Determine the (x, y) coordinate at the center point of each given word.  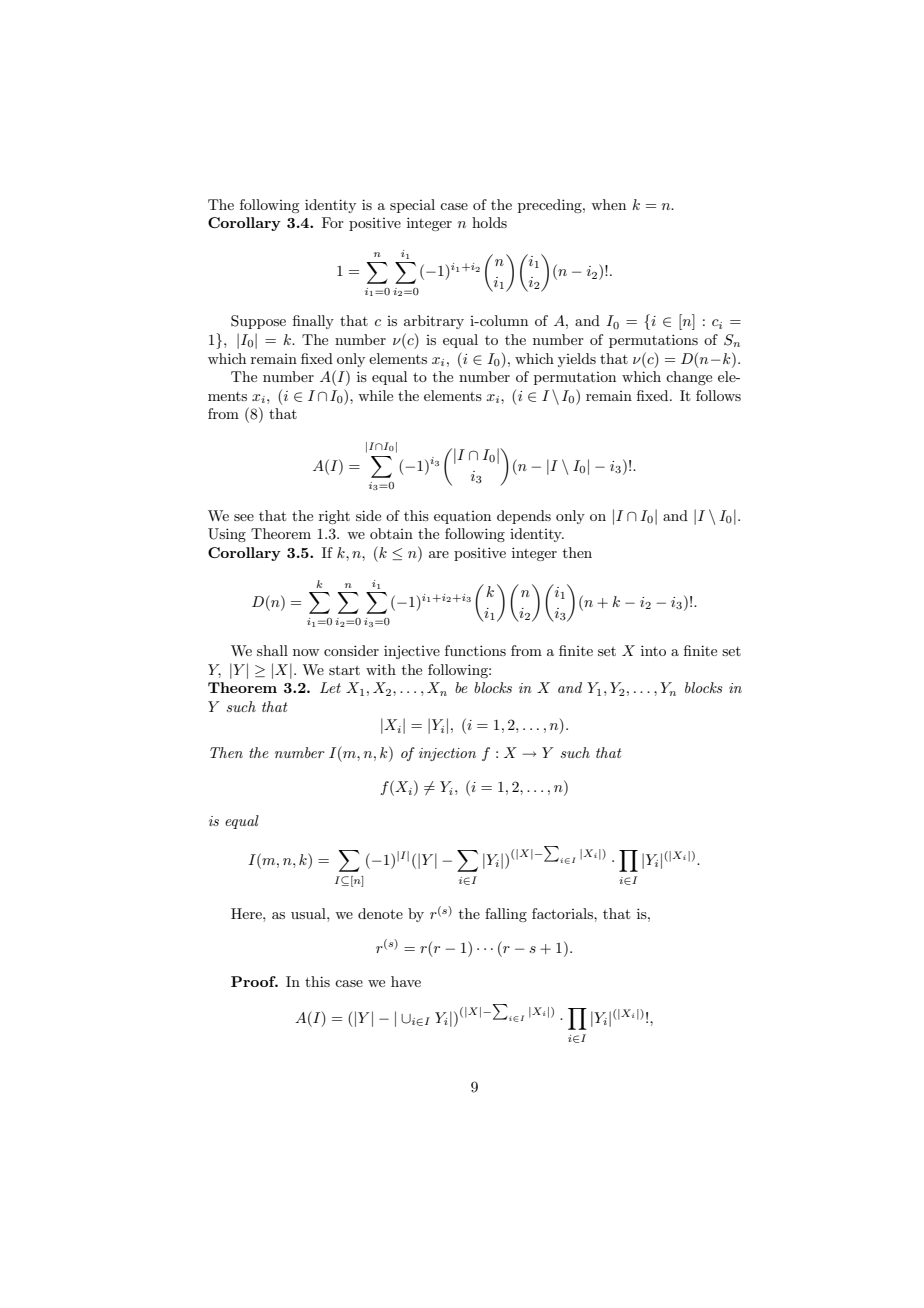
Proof (254, 981)
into (653, 650)
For (333, 222)
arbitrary (434, 322)
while (375, 395)
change (689, 378)
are (439, 554)
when (608, 204)
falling (506, 915)
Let (330, 687)
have (406, 981)
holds (489, 222)
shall (272, 650)
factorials (563, 913)
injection (447, 754)
